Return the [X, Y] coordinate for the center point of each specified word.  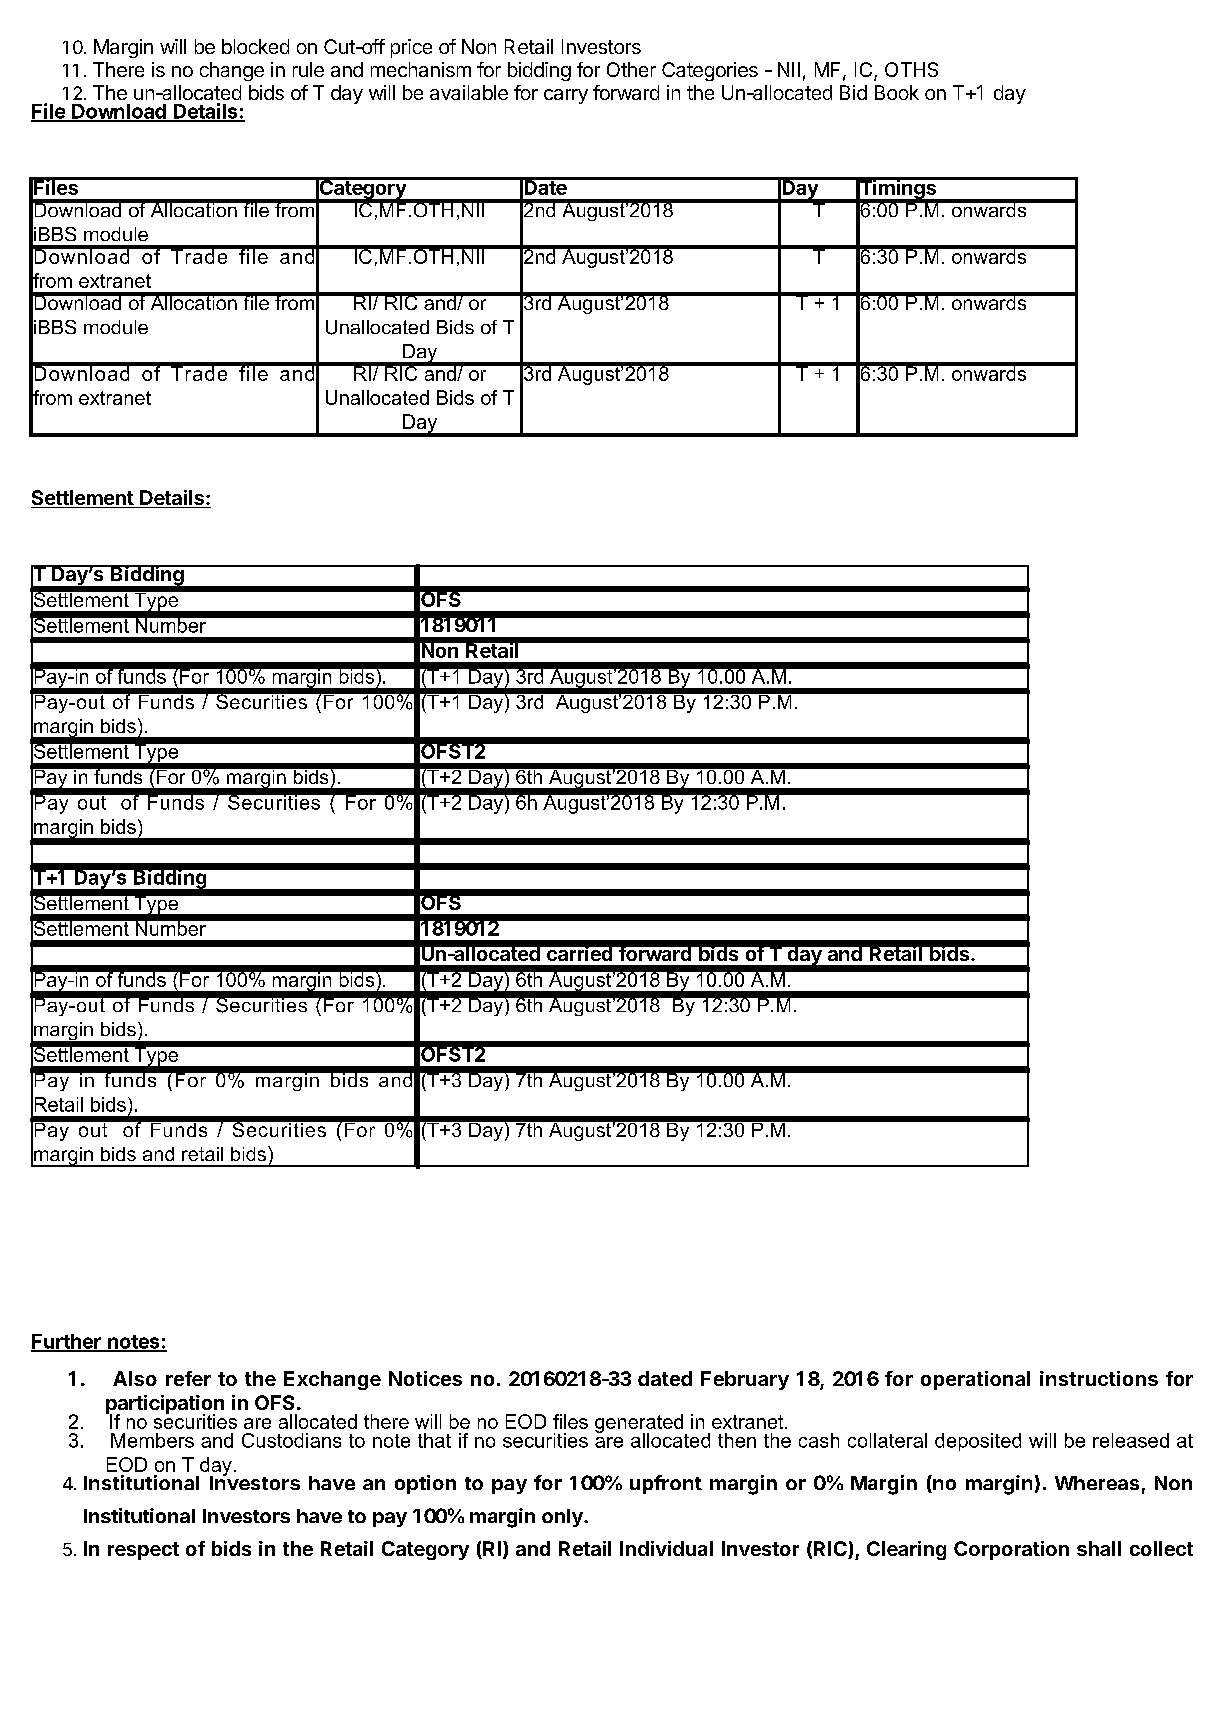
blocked [255, 46]
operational [975, 1380]
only [563, 1518]
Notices [425, 1378]
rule [308, 69]
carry [566, 96]
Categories [710, 71]
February [745, 1380]
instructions [1099, 1378]
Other [631, 69]
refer [188, 1378]
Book [897, 92]
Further [67, 1342]
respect [143, 1551]
